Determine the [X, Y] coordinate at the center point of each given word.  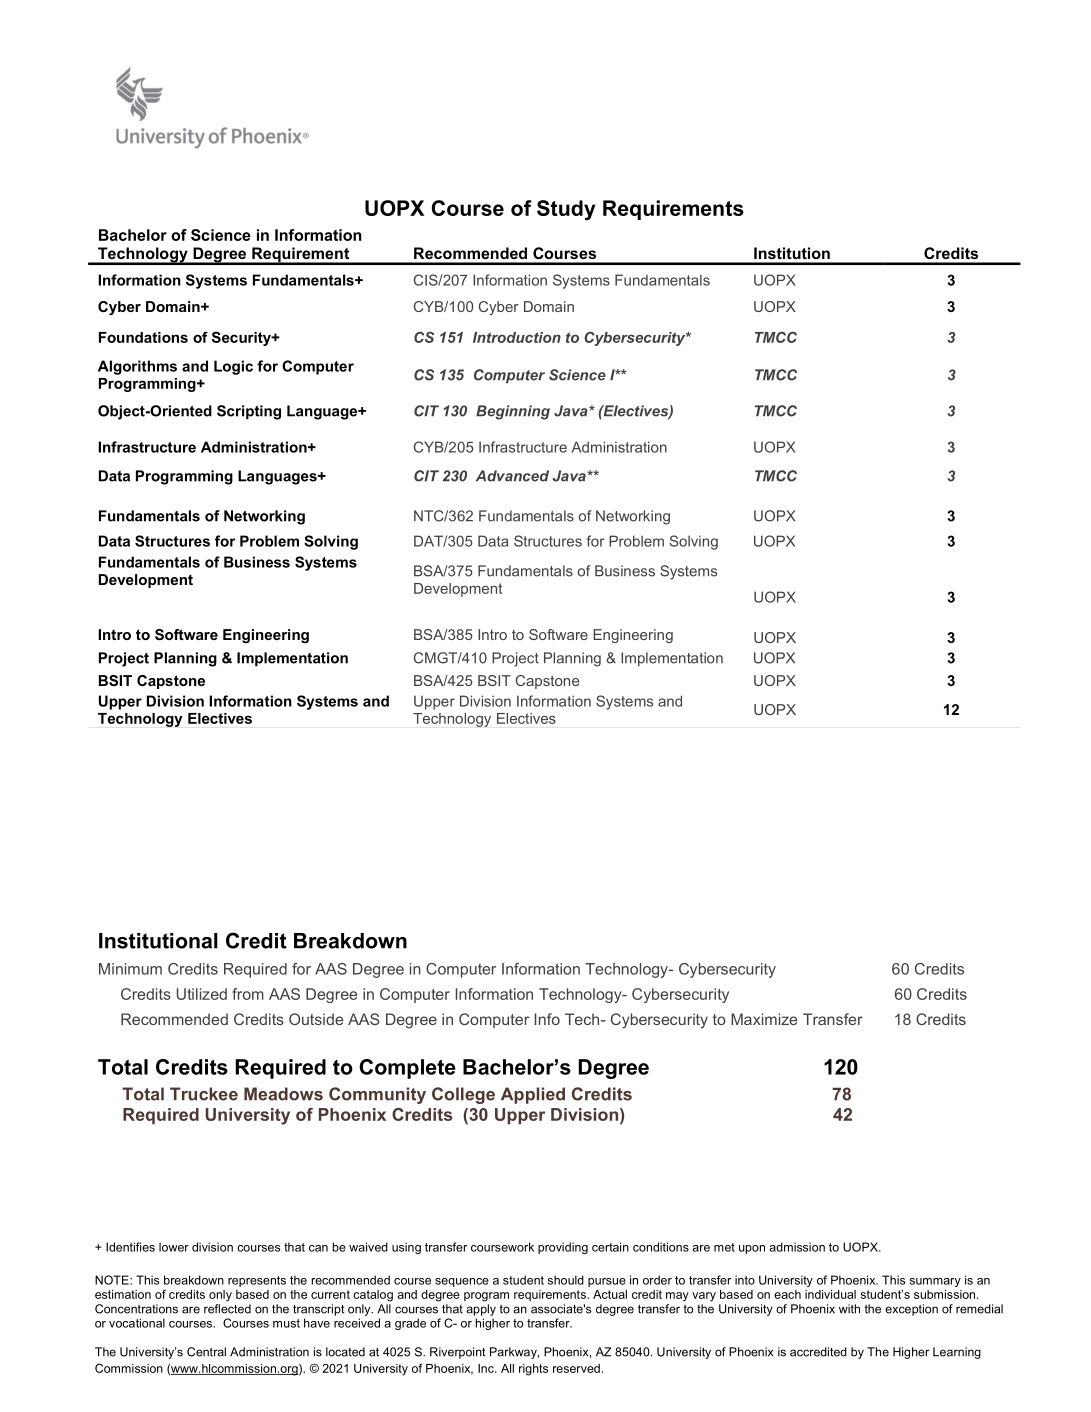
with [849, 1309]
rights [533, 1370]
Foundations [143, 337]
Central [206, 1352]
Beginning [513, 412]
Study [566, 210]
